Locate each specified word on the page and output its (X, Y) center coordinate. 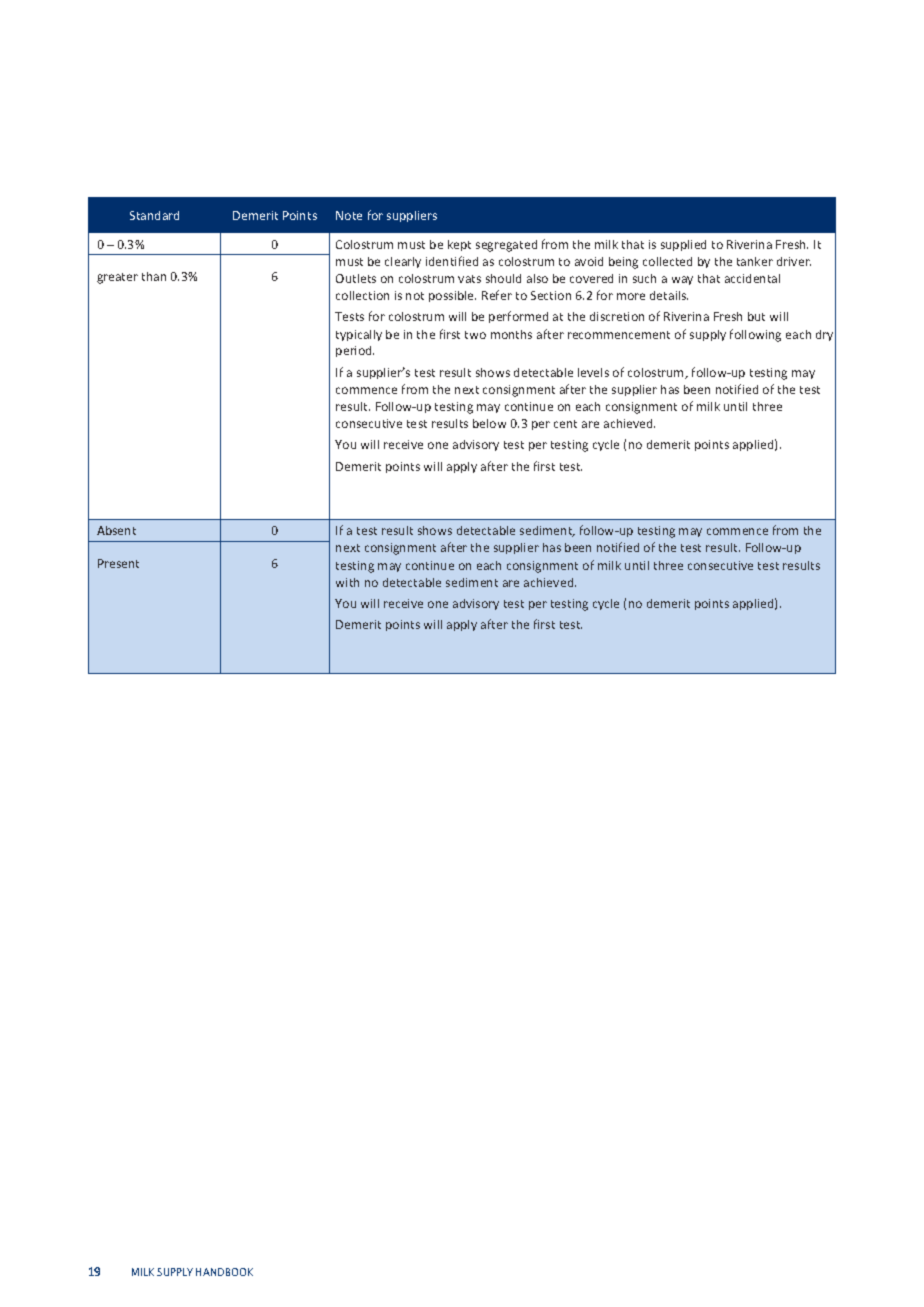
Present (118, 563)
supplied (683, 245)
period (355, 351)
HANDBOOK (224, 1272)
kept (459, 245)
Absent (116, 530)
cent (565, 424)
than (154, 276)
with (347, 582)
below (489, 423)
